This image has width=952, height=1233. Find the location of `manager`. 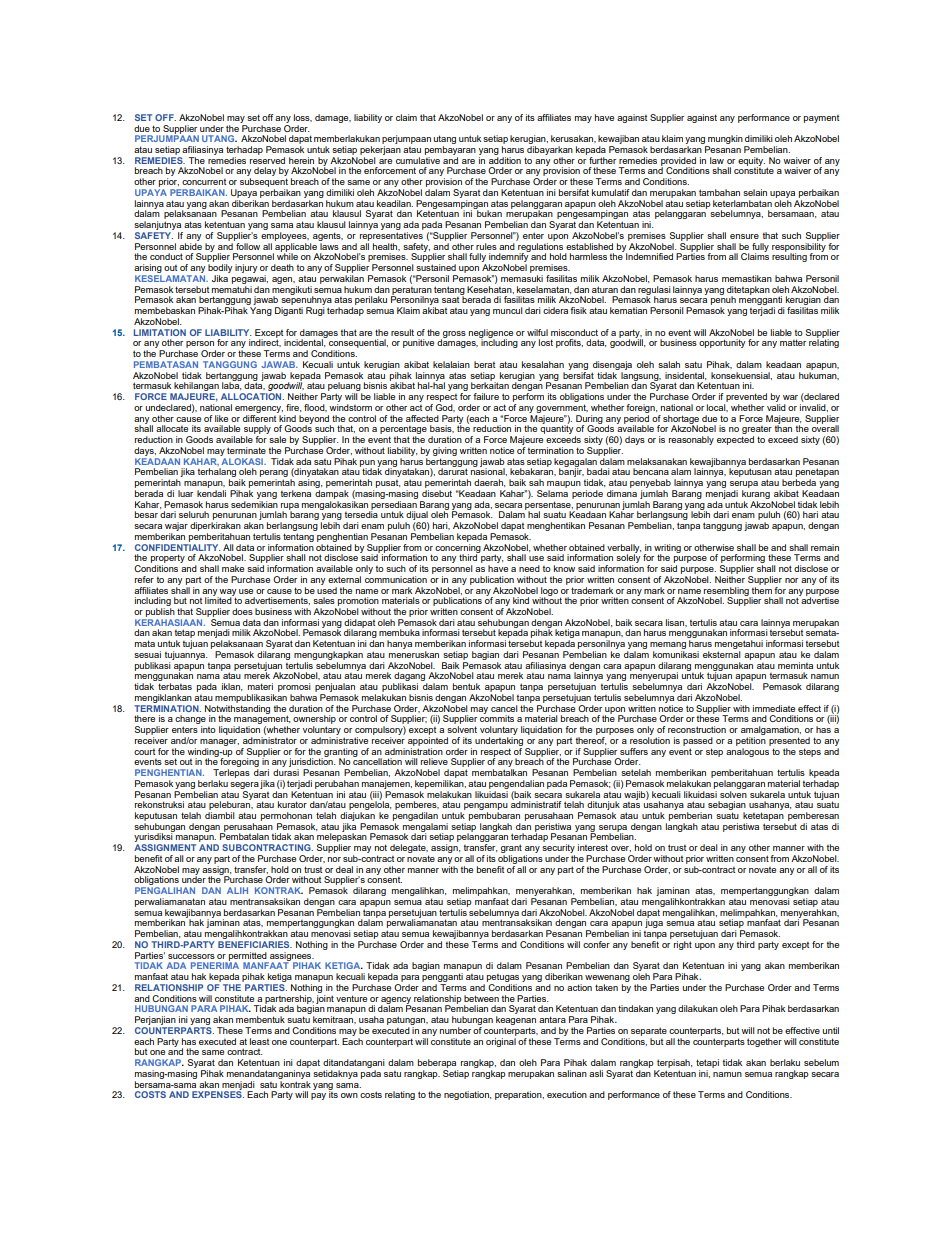

manager is located at coordinates (219, 742).
